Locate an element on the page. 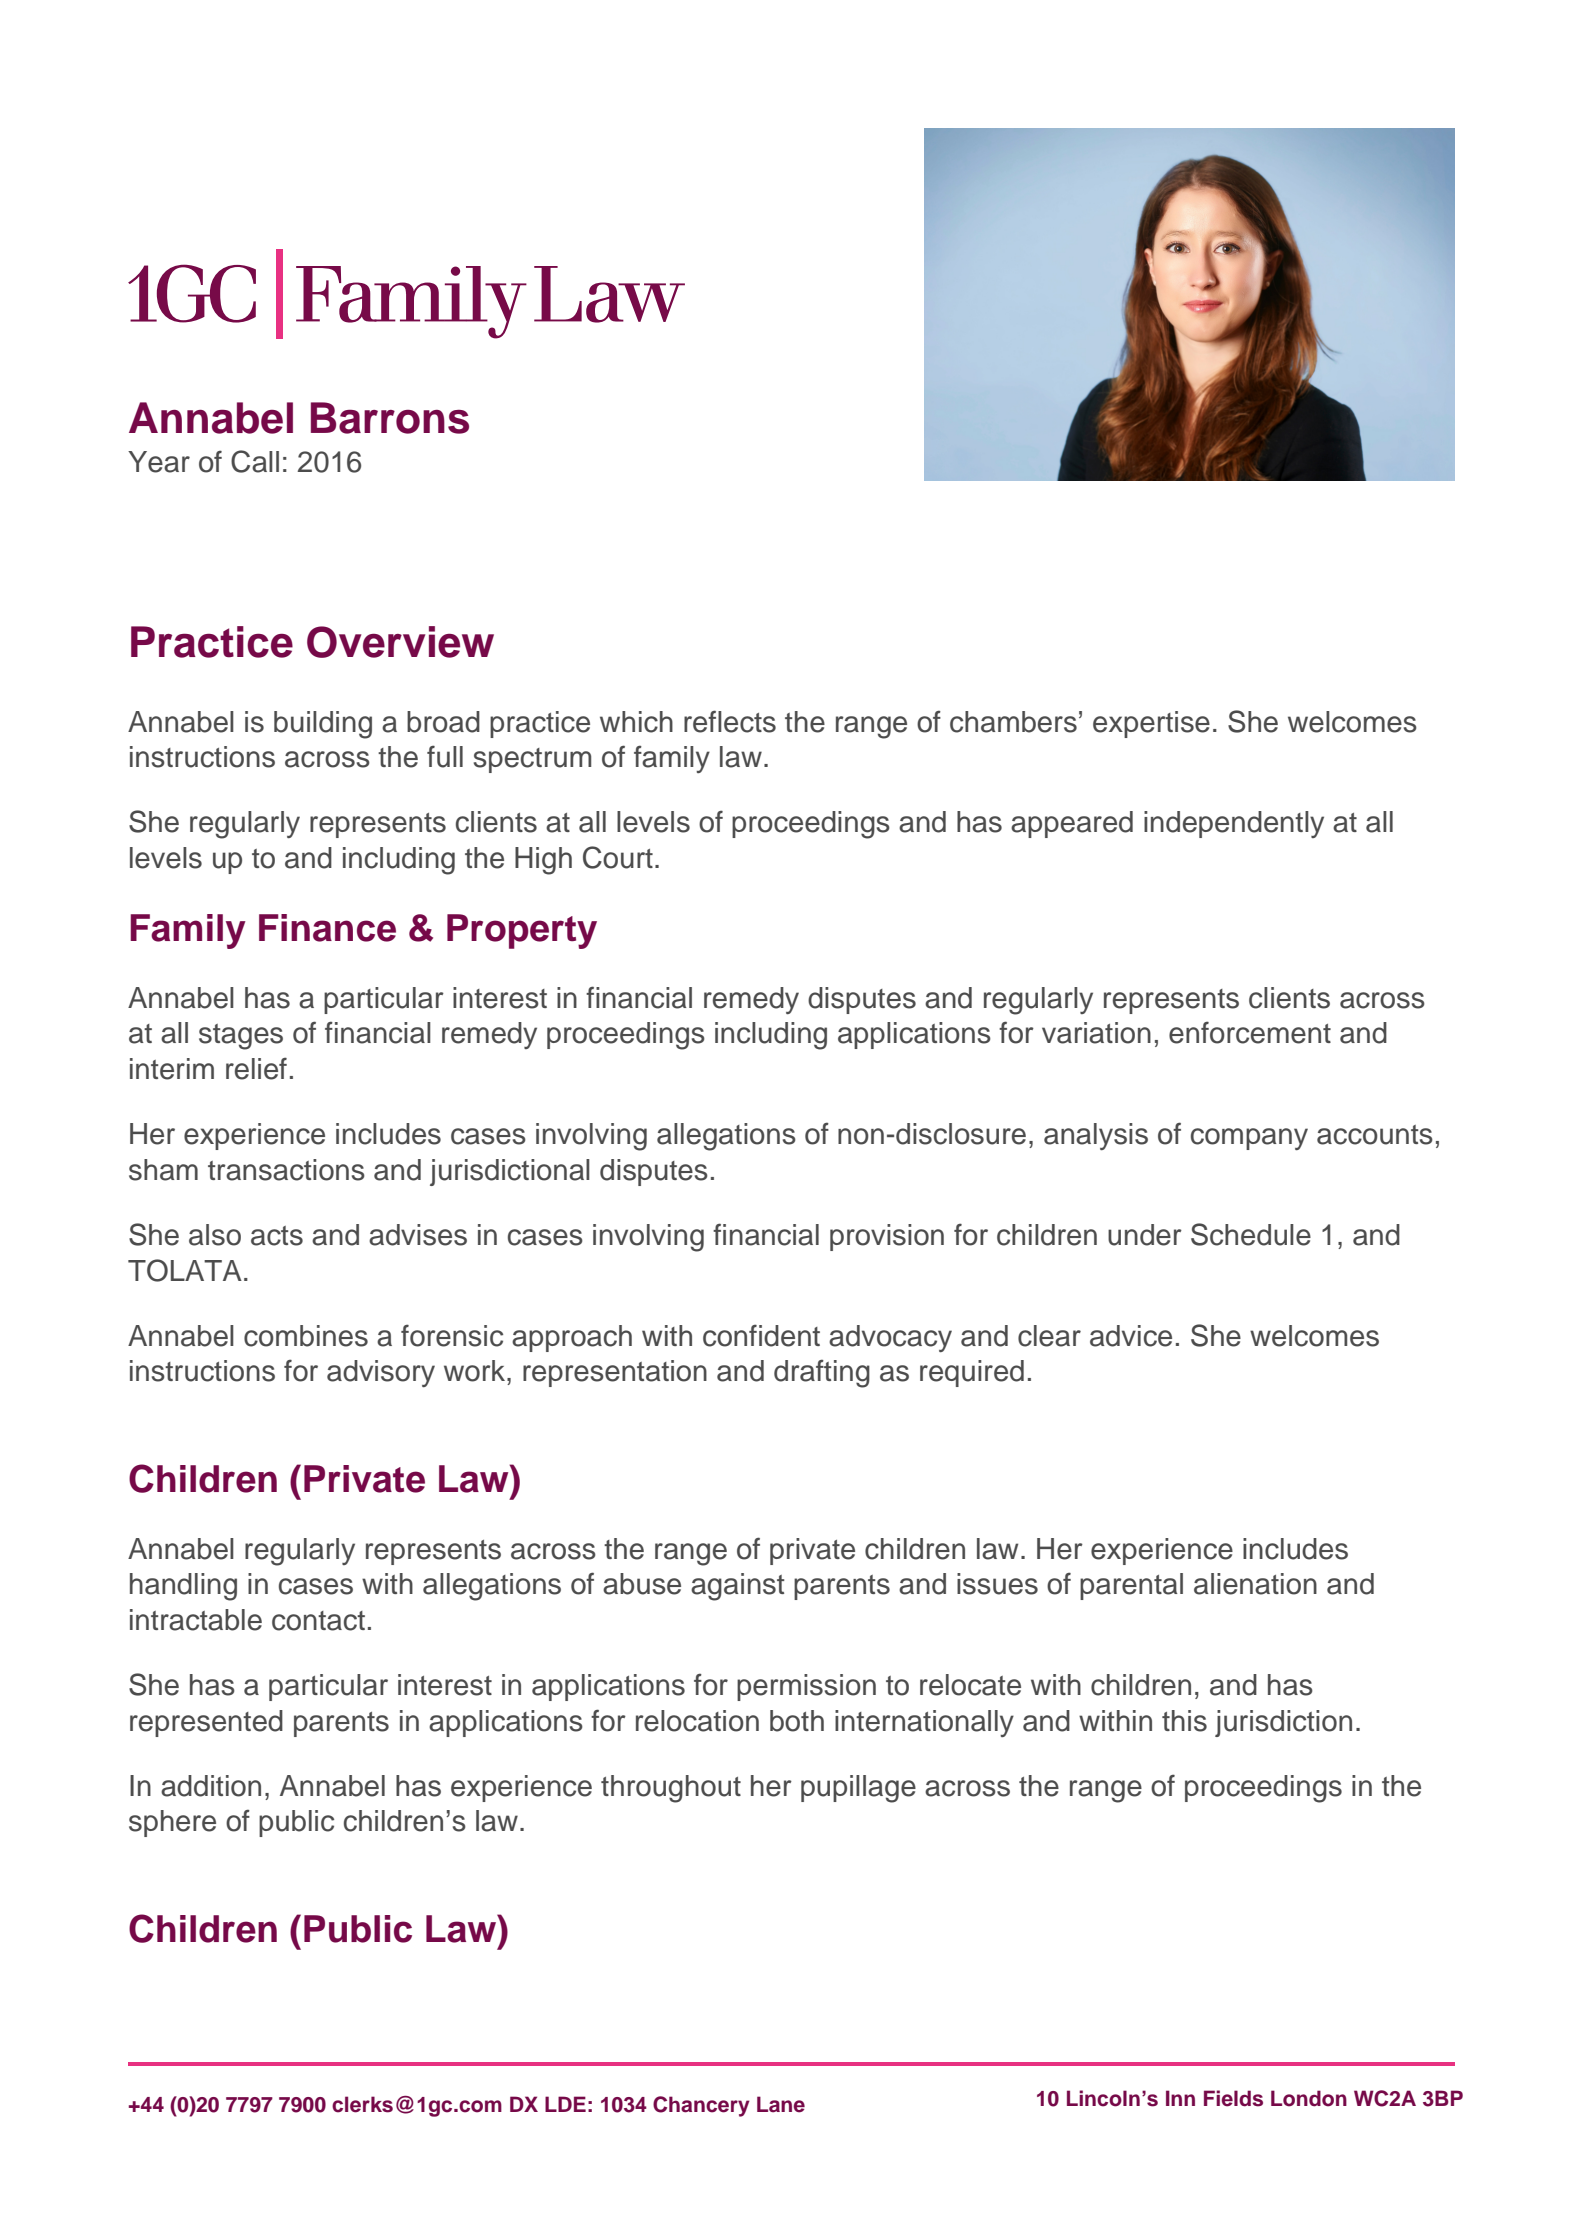 Image resolution: width=1583 pixels, height=2239 pixels. acts is located at coordinates (277, 1236).
